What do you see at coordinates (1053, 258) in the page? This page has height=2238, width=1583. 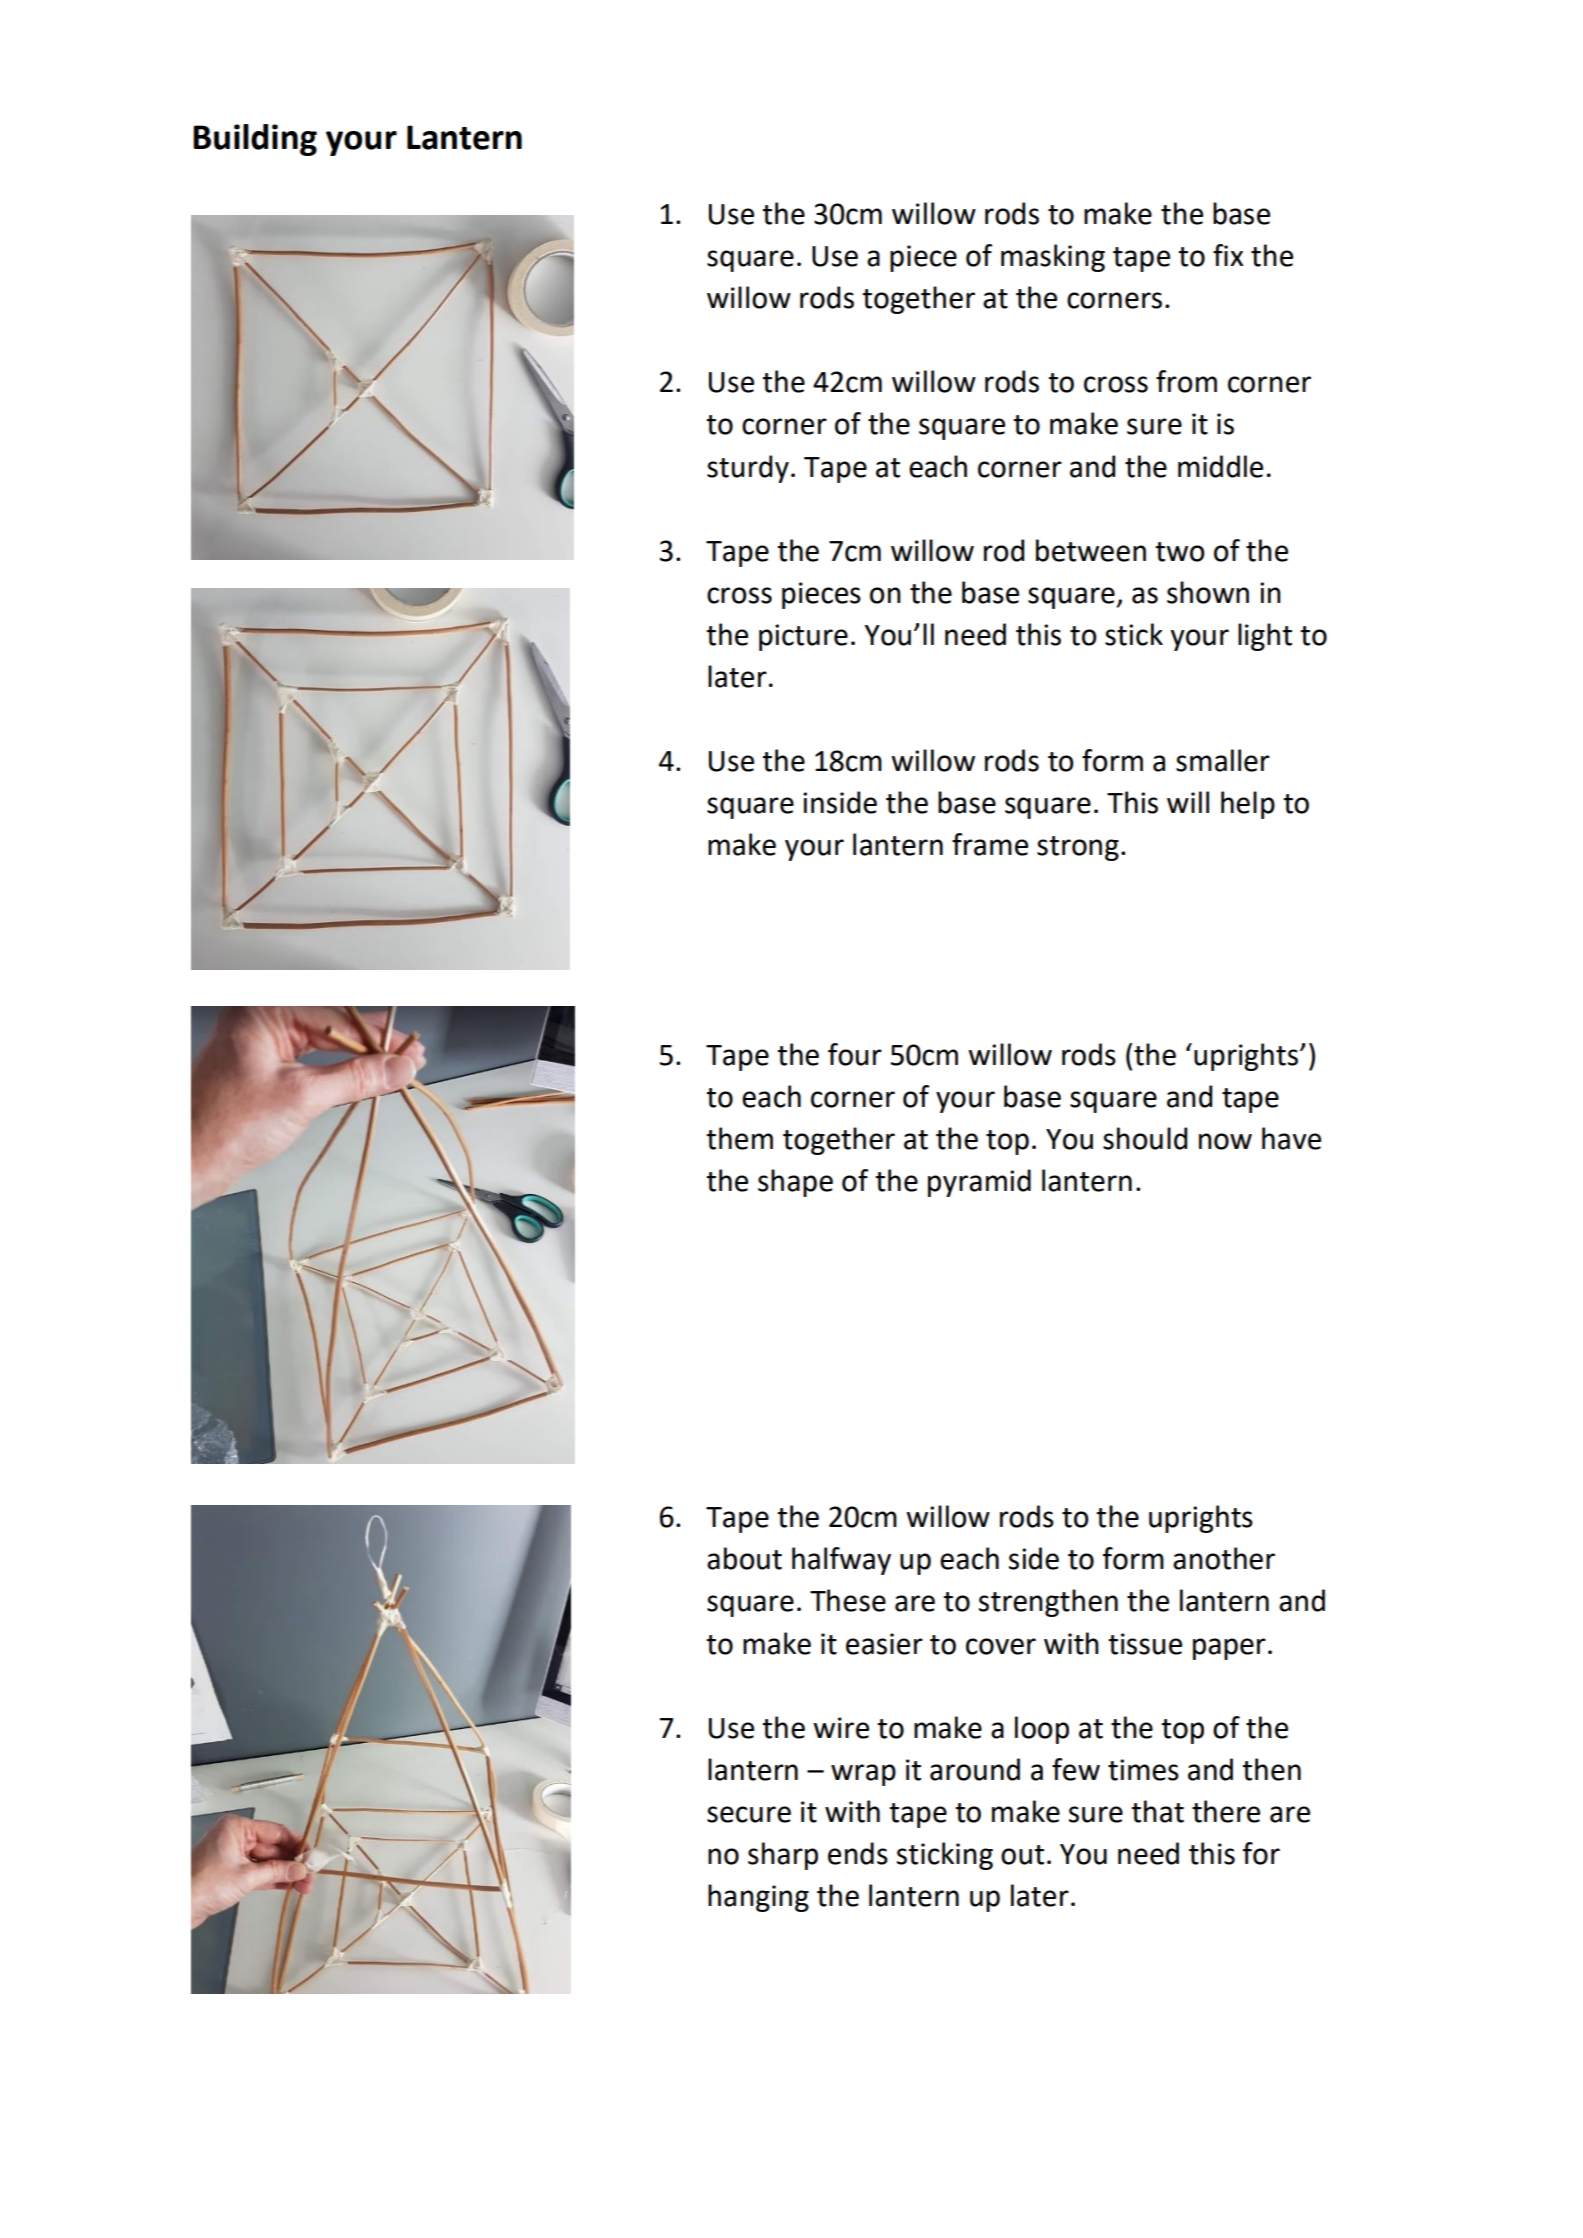 I see `masking` at bounding box center [1053, 258].
